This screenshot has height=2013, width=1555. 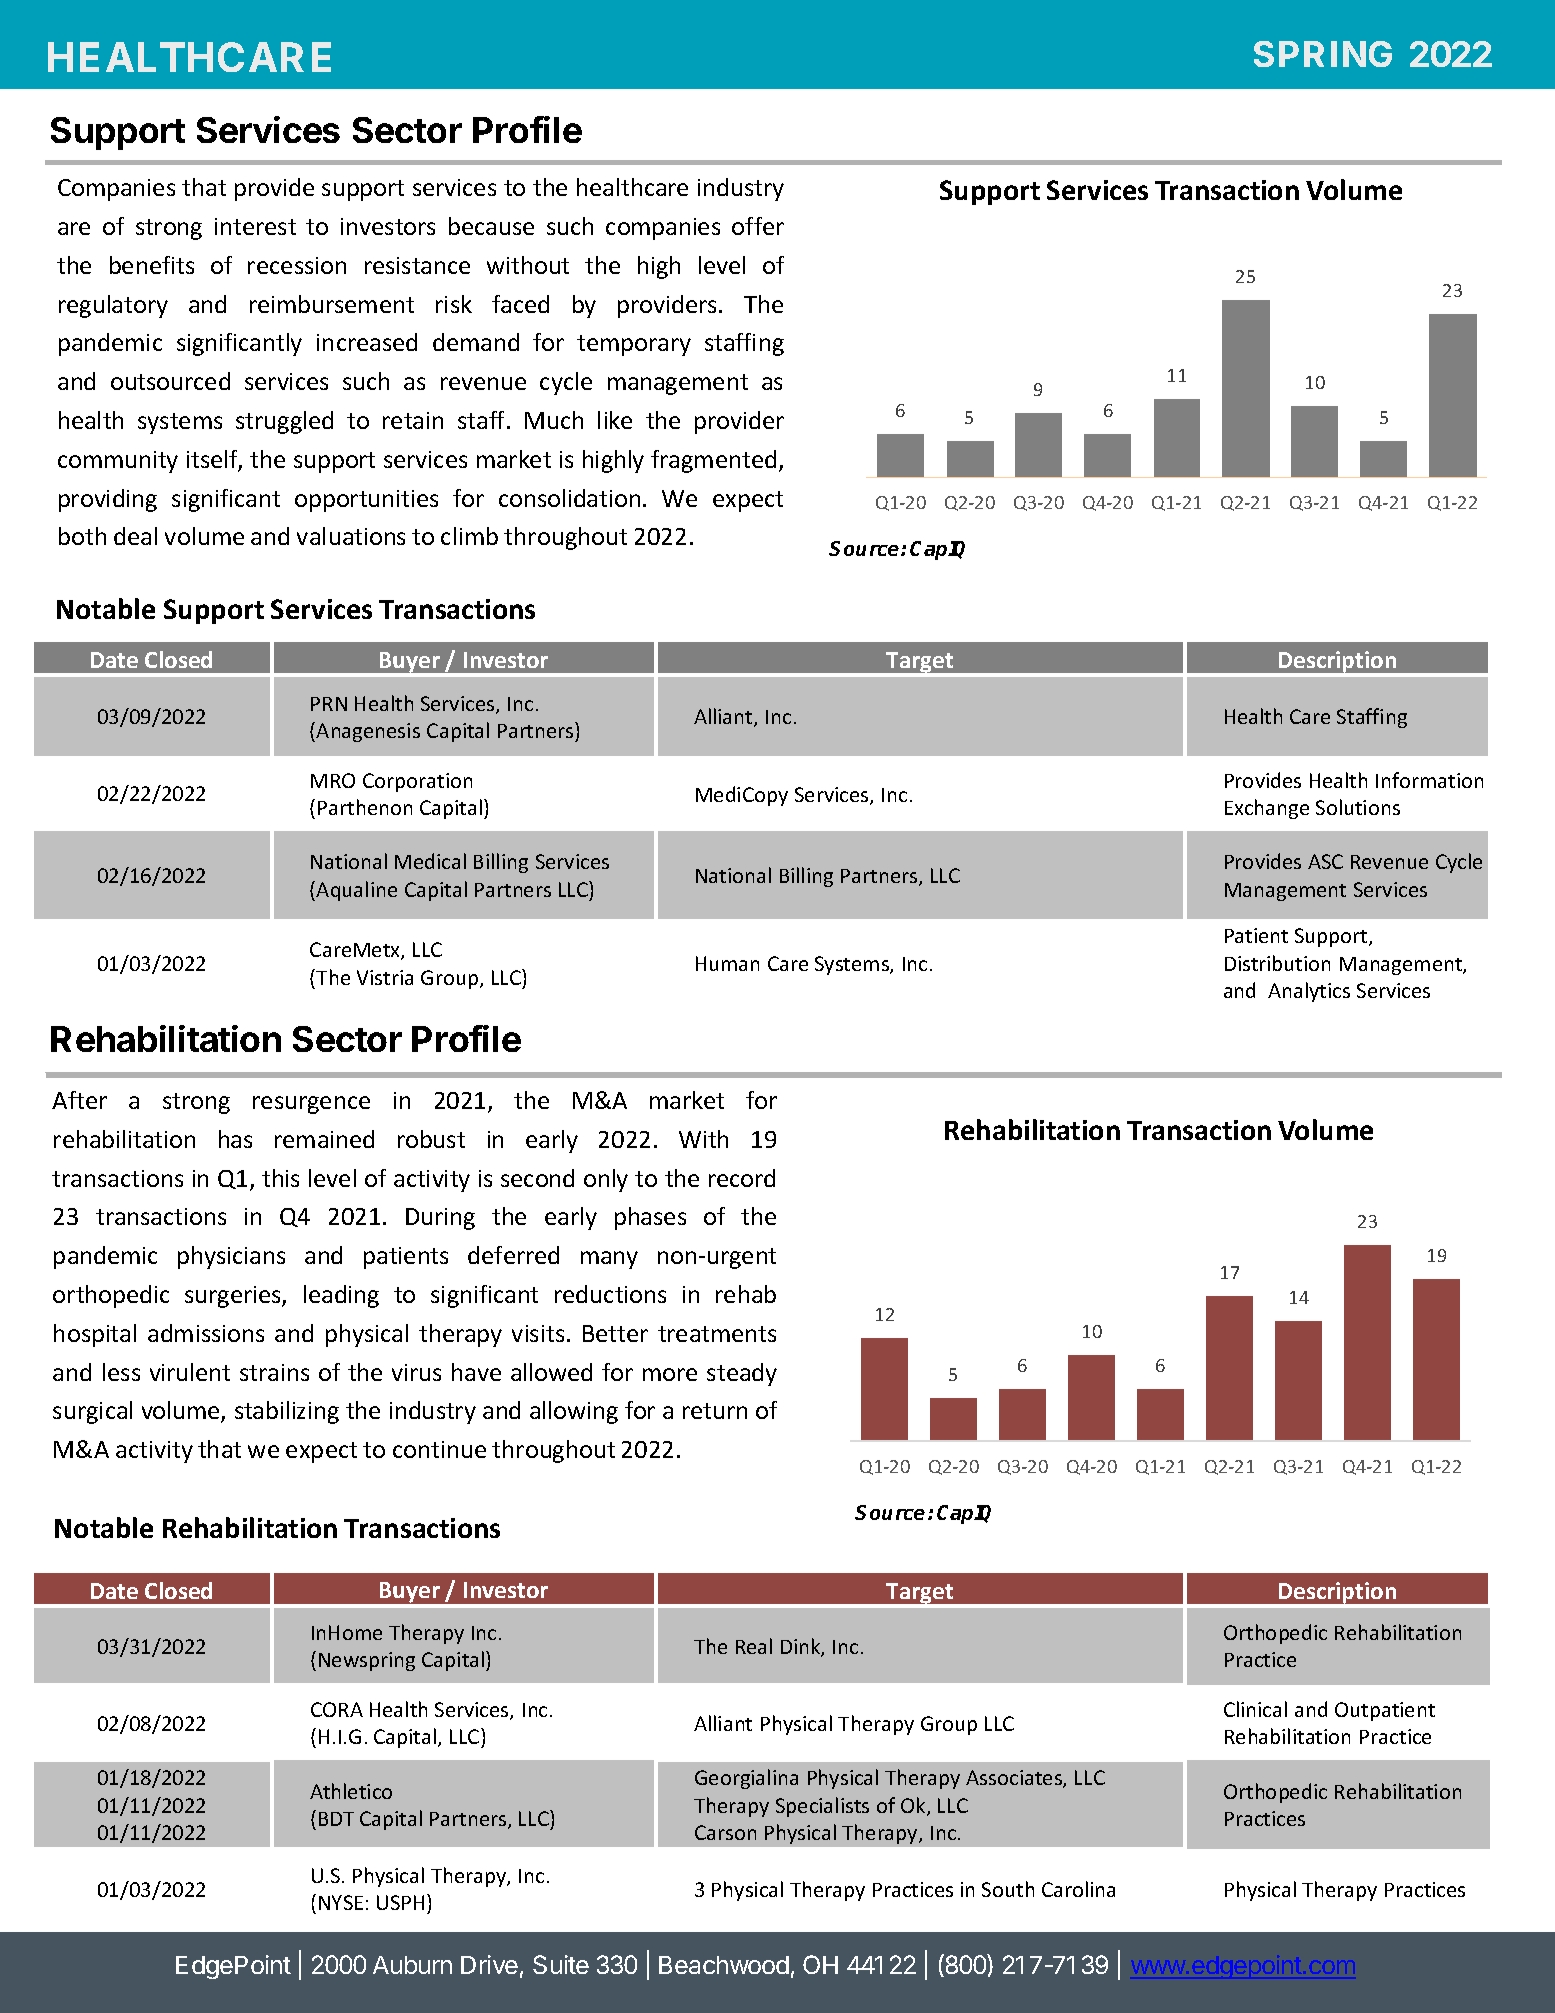 What do you see at coordinates (341, 1902) in the screenshot?
I see `NYSE` at bounding box center [341, 1902].
